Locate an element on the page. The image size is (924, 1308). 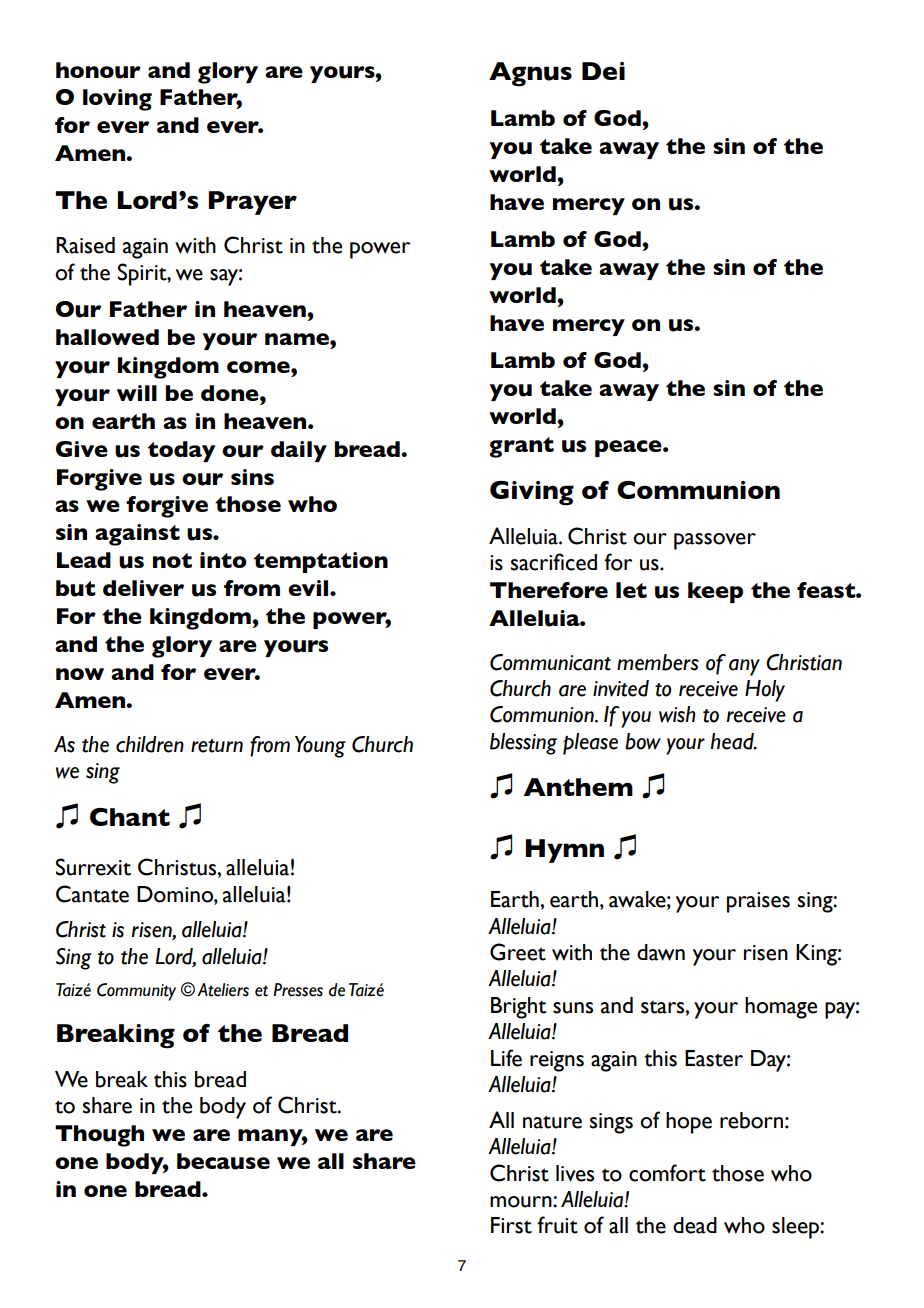
Dei is located at coordinates (603, 71).
